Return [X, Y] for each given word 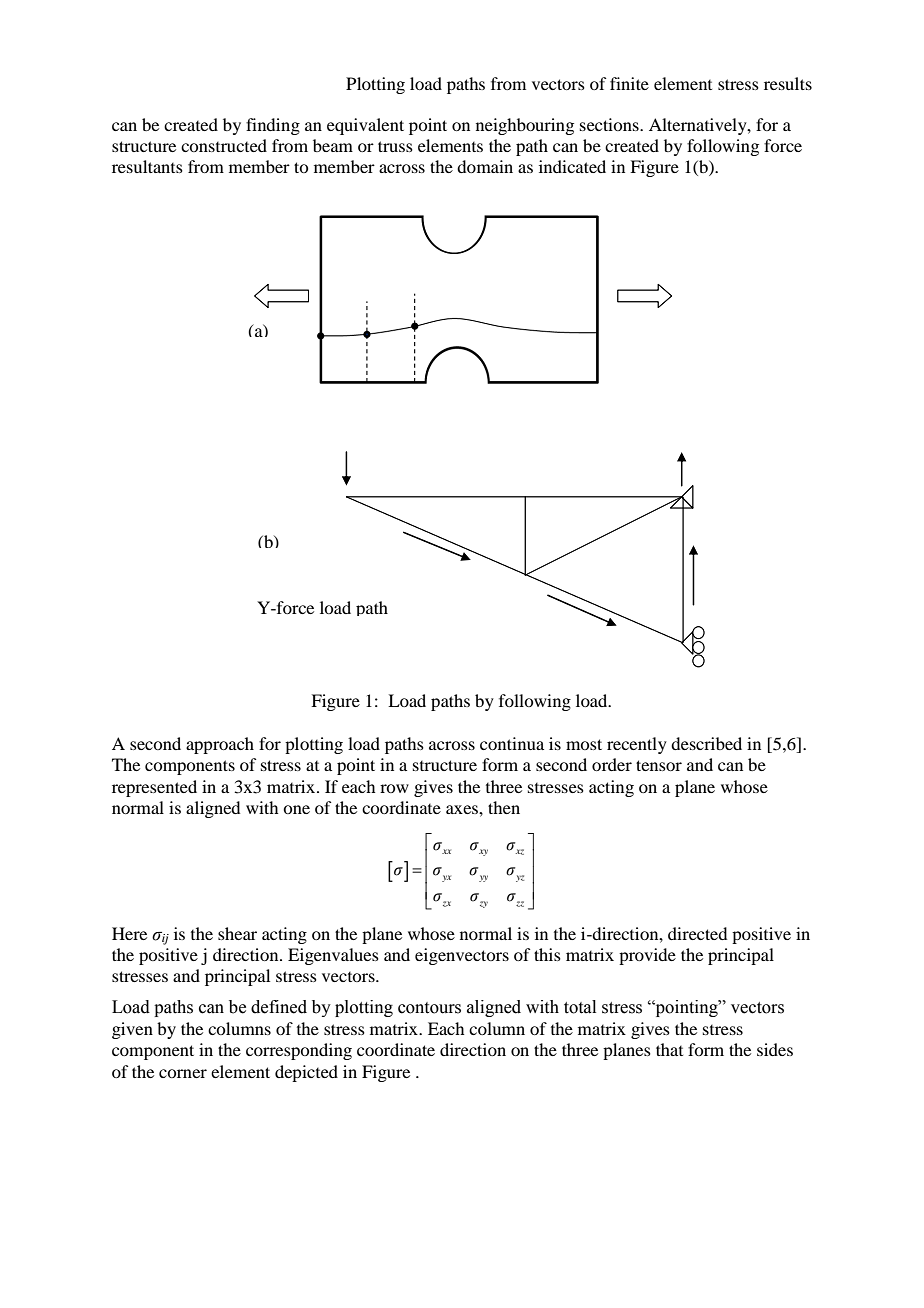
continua [512, 743]
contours [429, 1008]
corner [183, 1073]
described [706, 743]
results [788, 83]
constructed [224, 145]
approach [220, 745]
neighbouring [525, 126]
